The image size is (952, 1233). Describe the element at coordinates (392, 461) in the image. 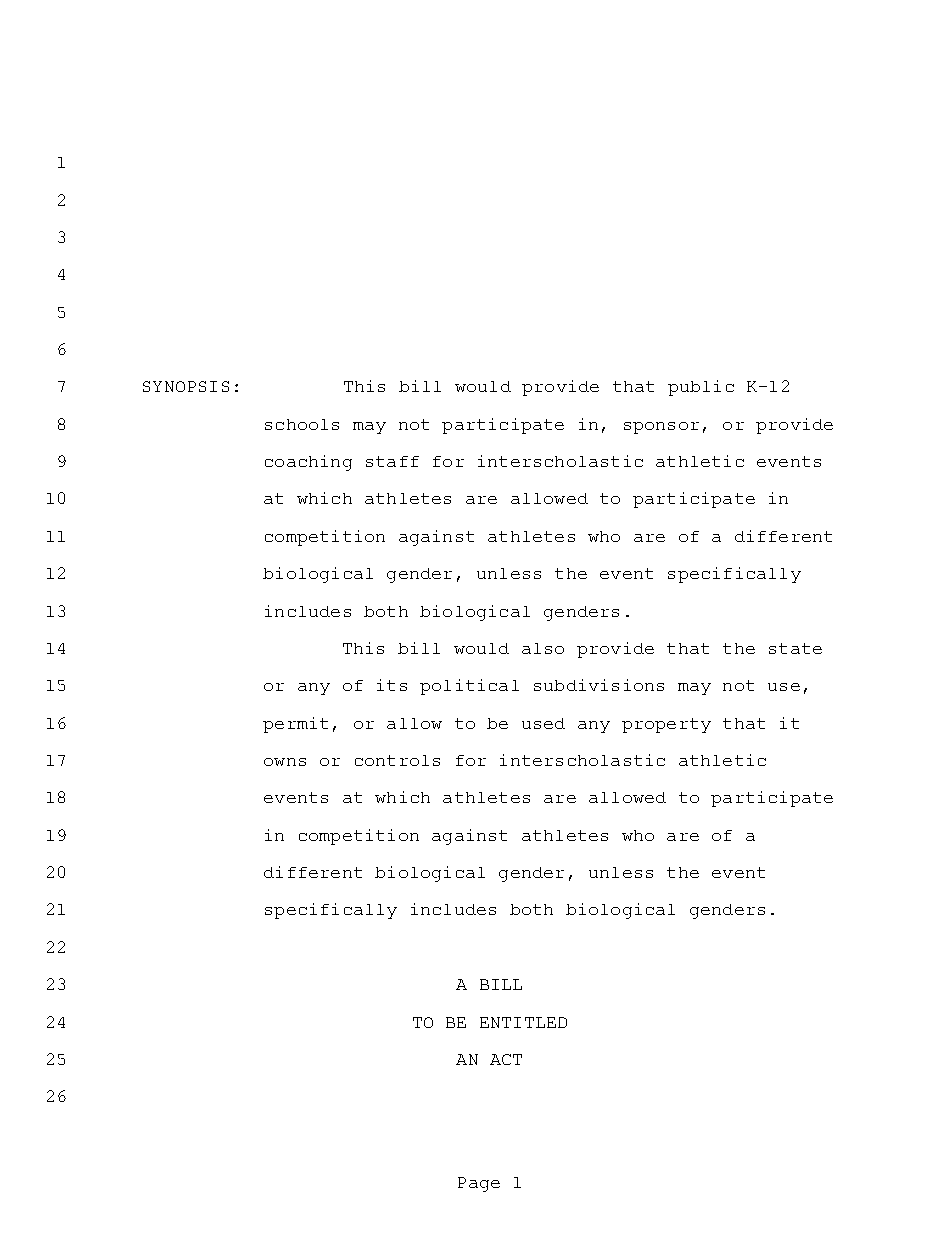

I see `staff` at that location.
